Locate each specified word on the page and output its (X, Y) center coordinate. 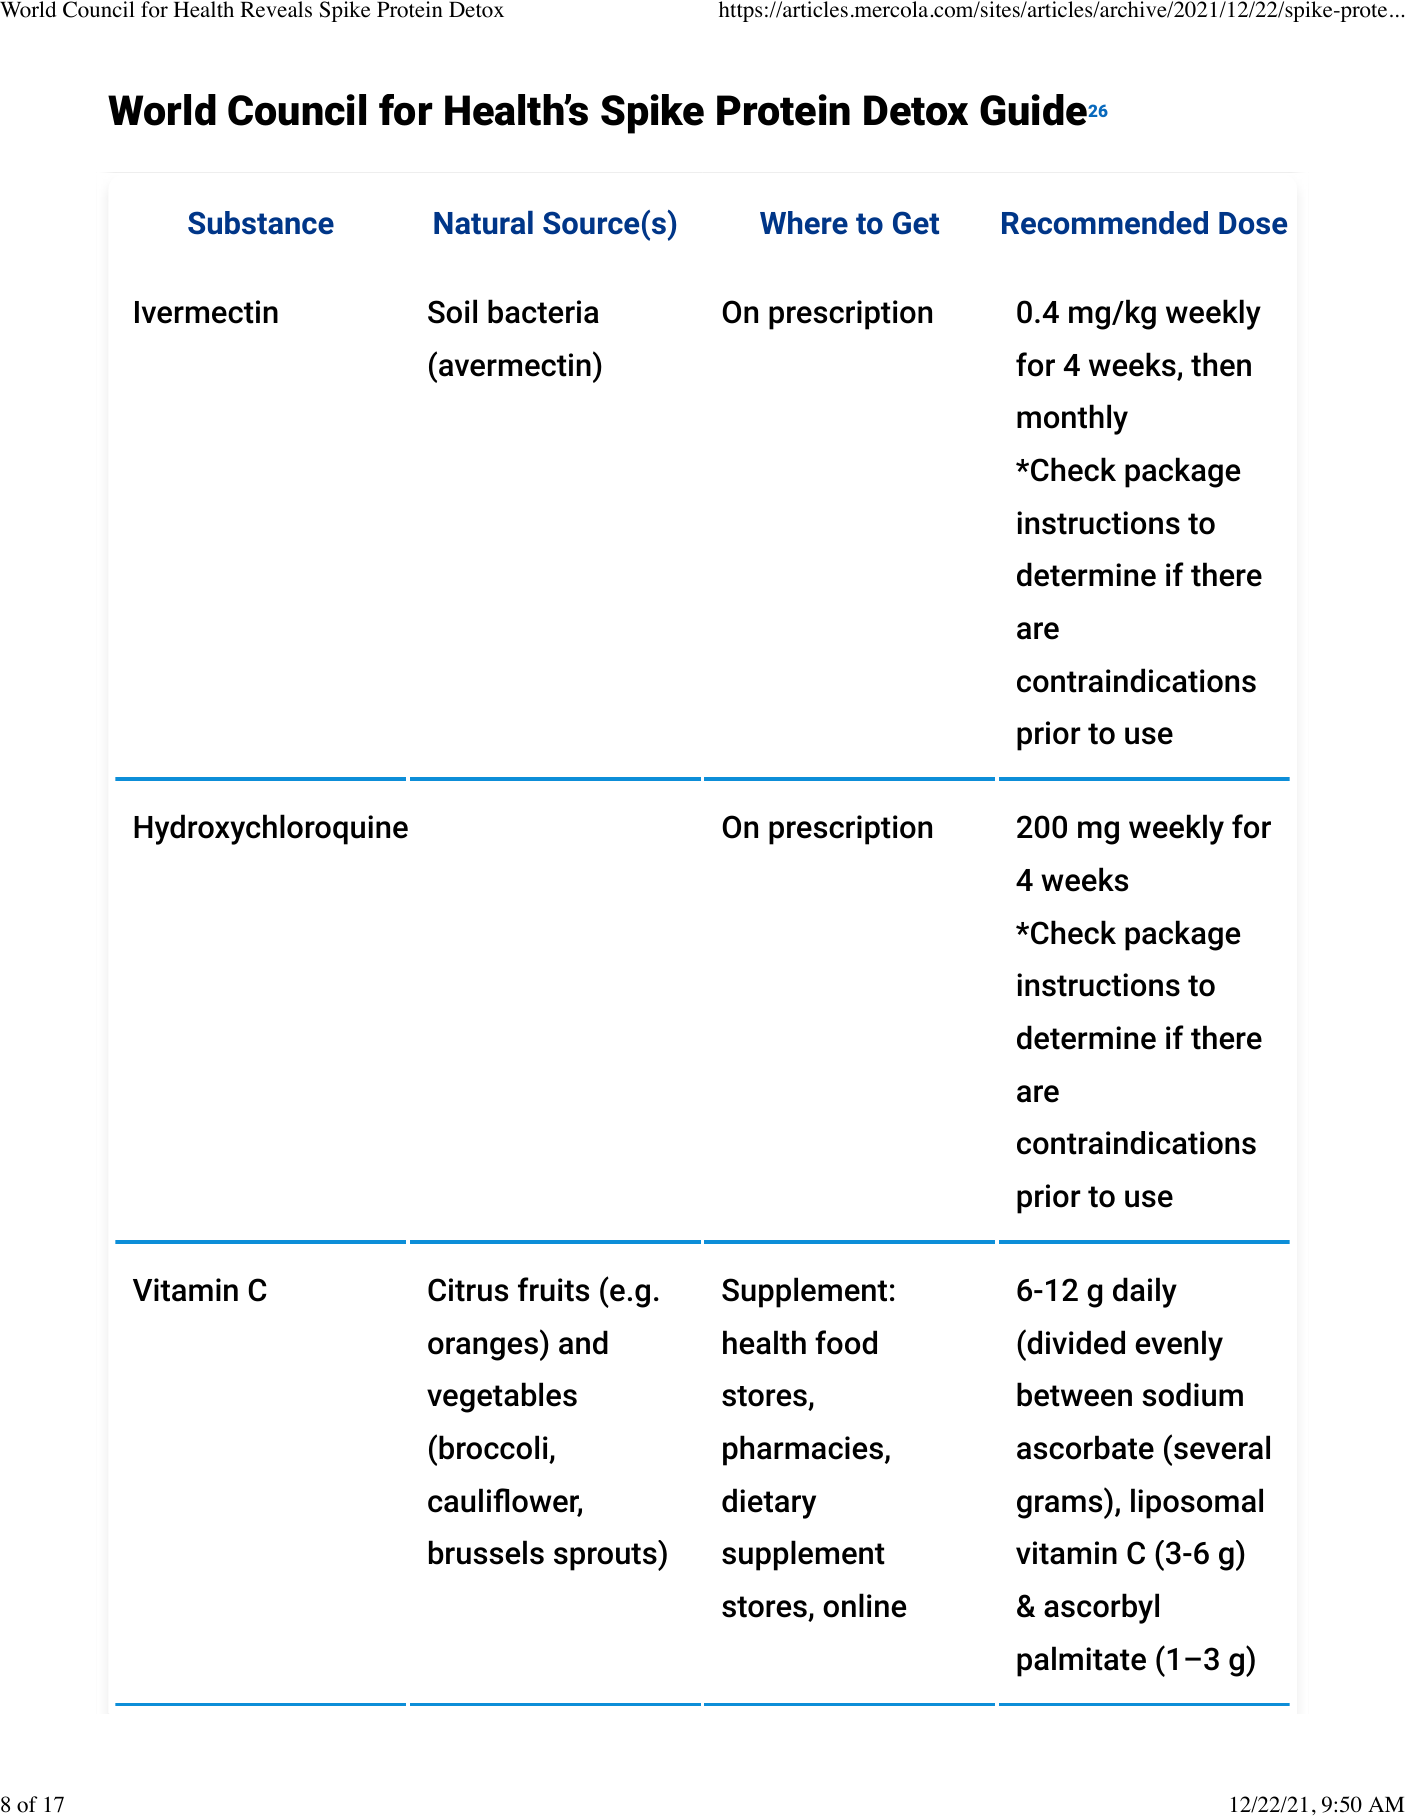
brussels (486, 1552)
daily (1145, 1292)
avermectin (515, 365)
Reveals (276, 9)
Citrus (468, 1290)
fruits (553, 1289)
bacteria (543, 311)
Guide (1033, 110)
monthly (1072, 419)
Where (804, 223)
